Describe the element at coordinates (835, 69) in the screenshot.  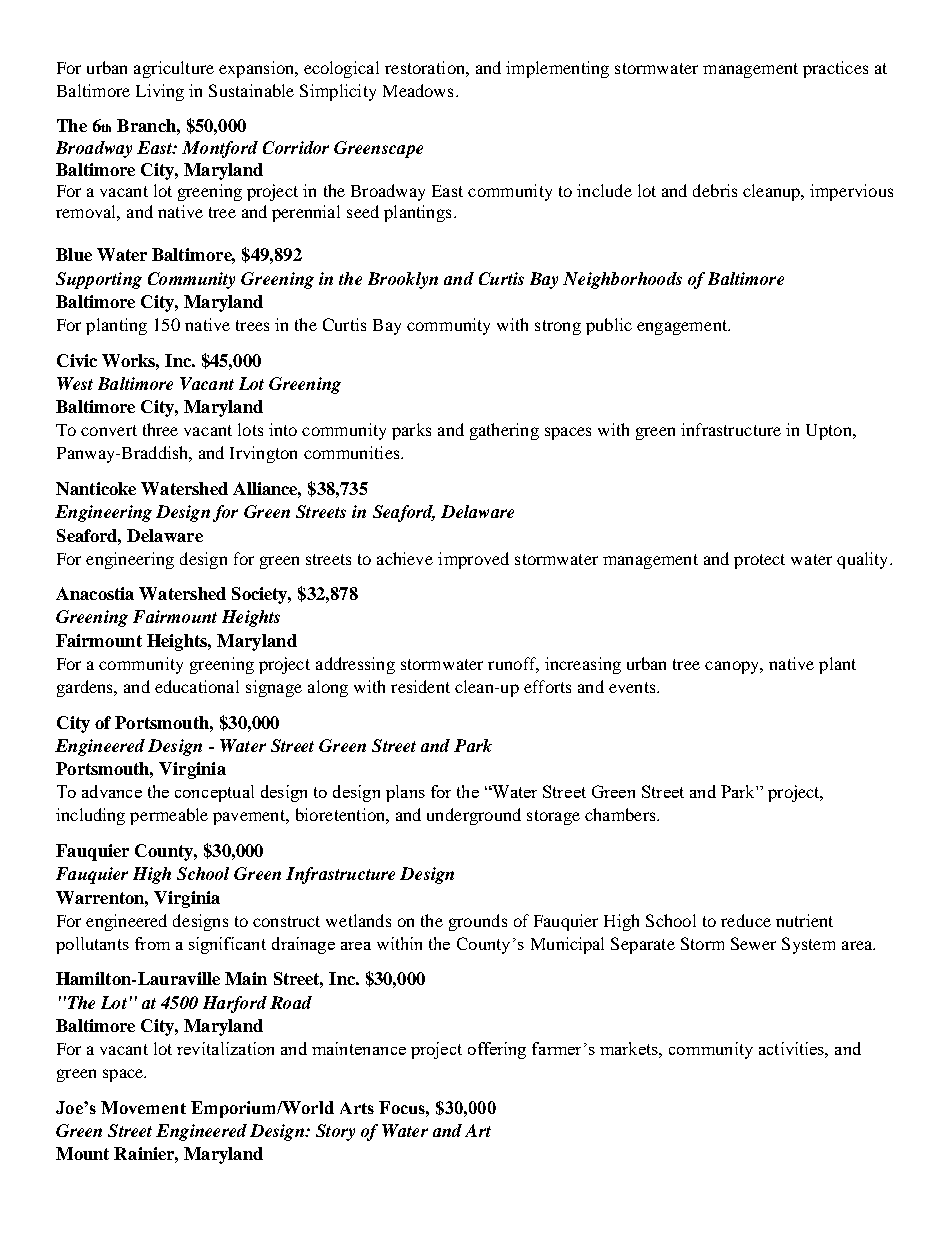
I see `practices` at that location.
